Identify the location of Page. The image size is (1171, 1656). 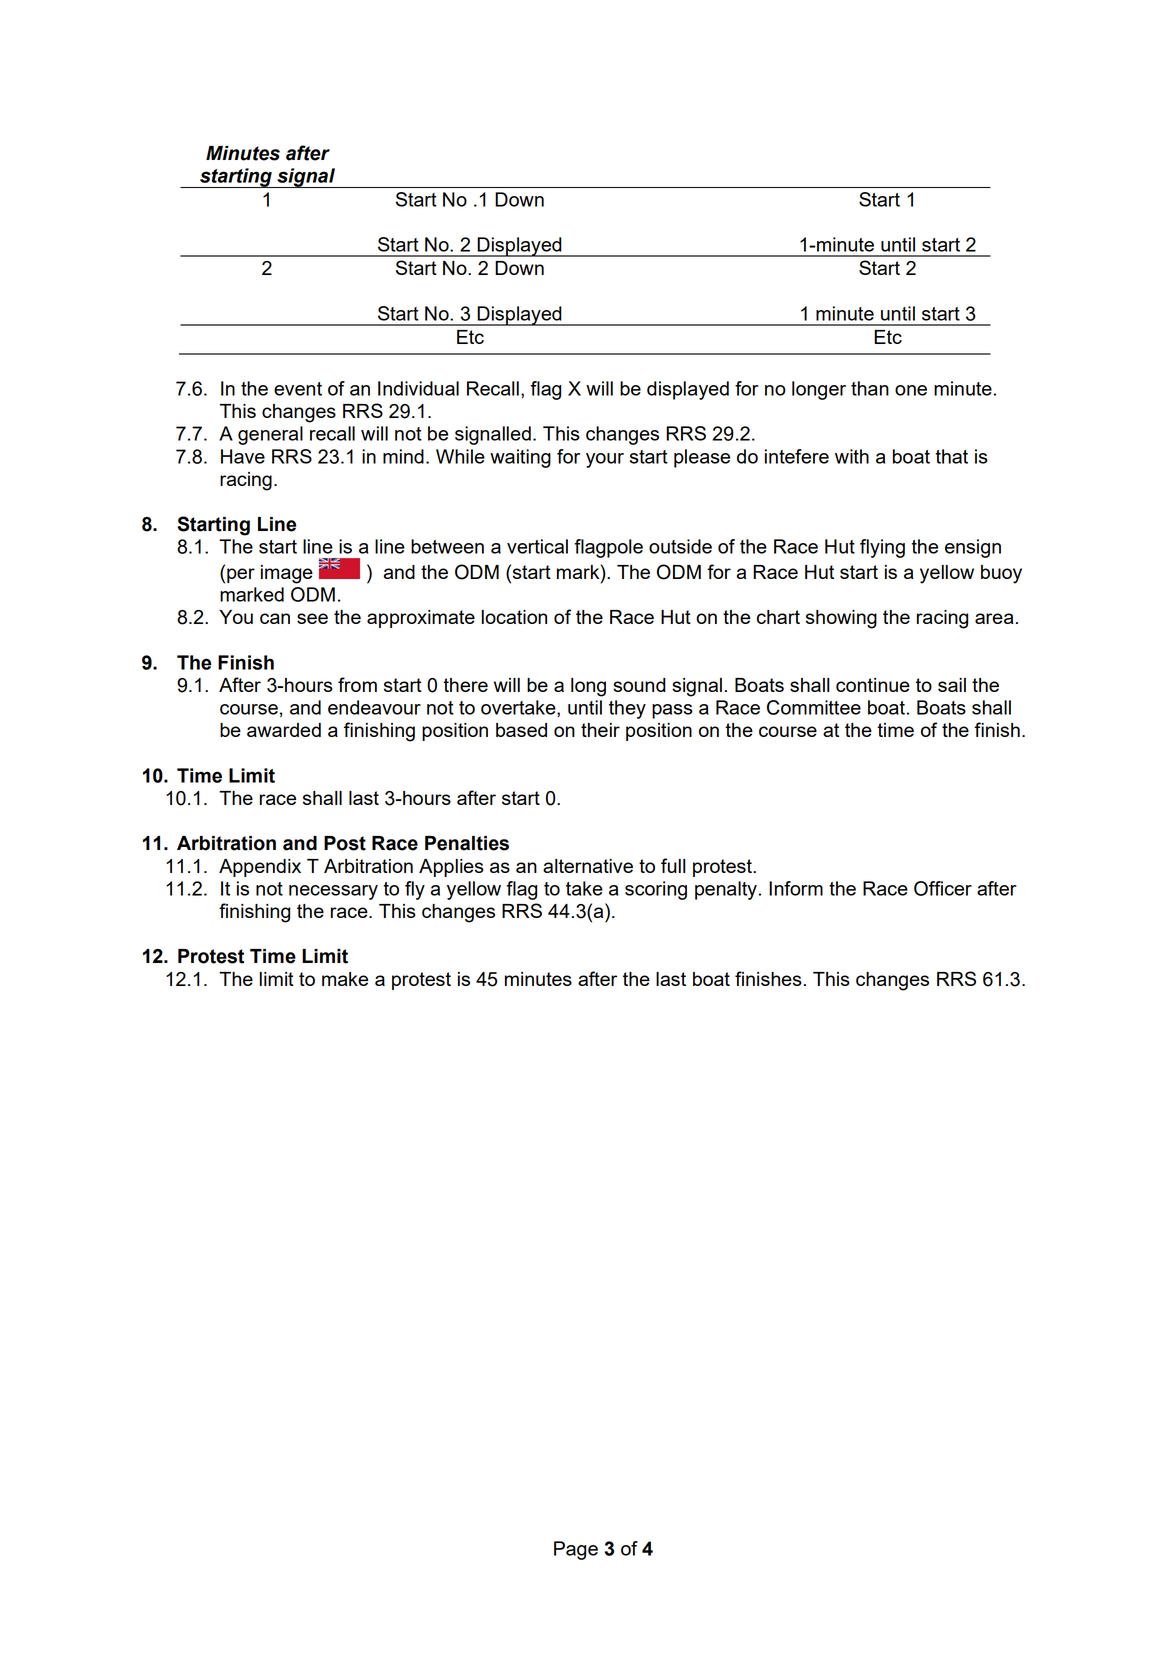
(576, 1550).
